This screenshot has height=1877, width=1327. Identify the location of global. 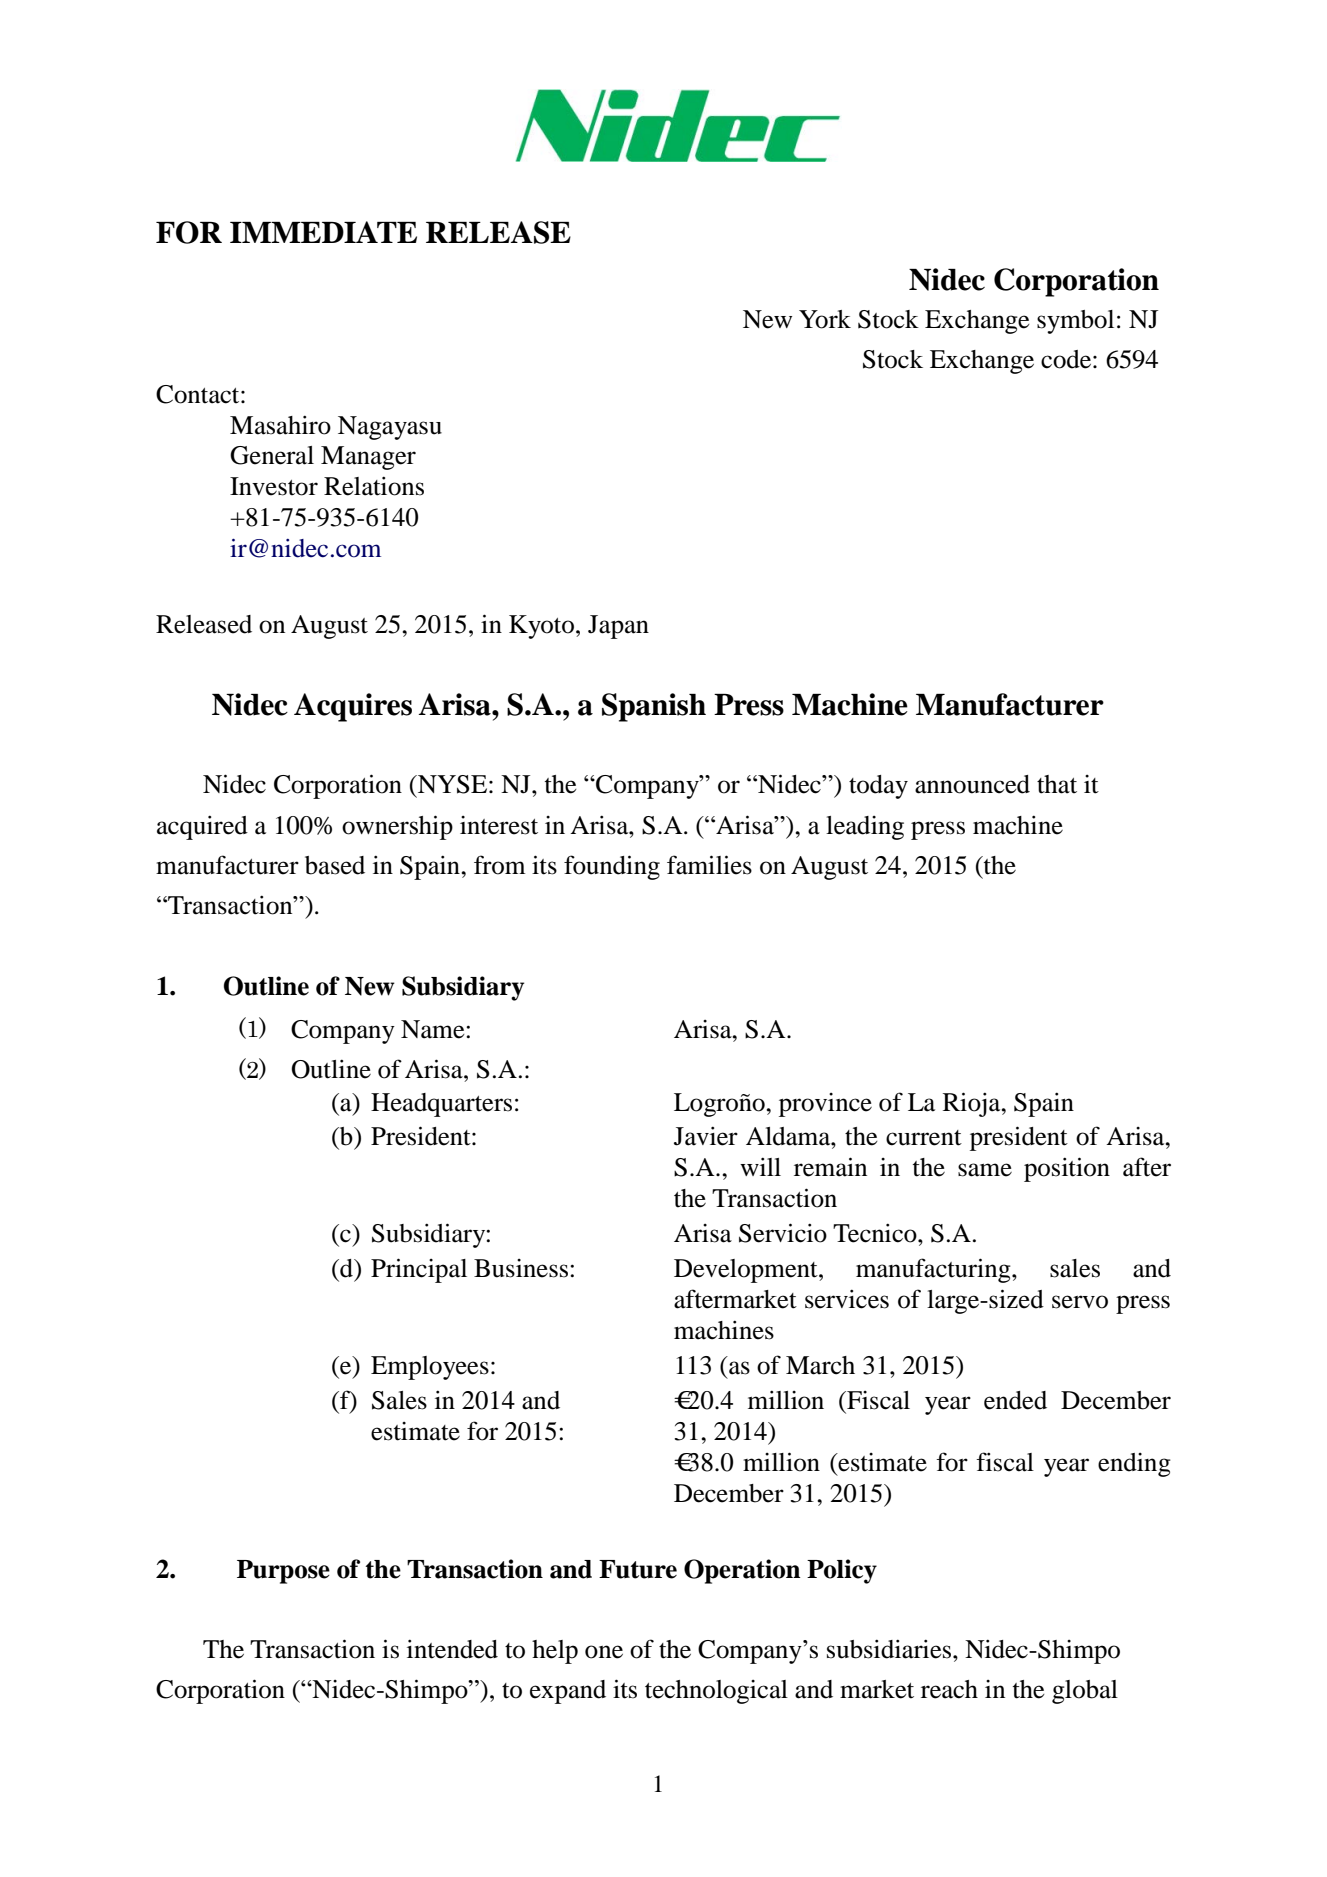
(1085, 1692).
